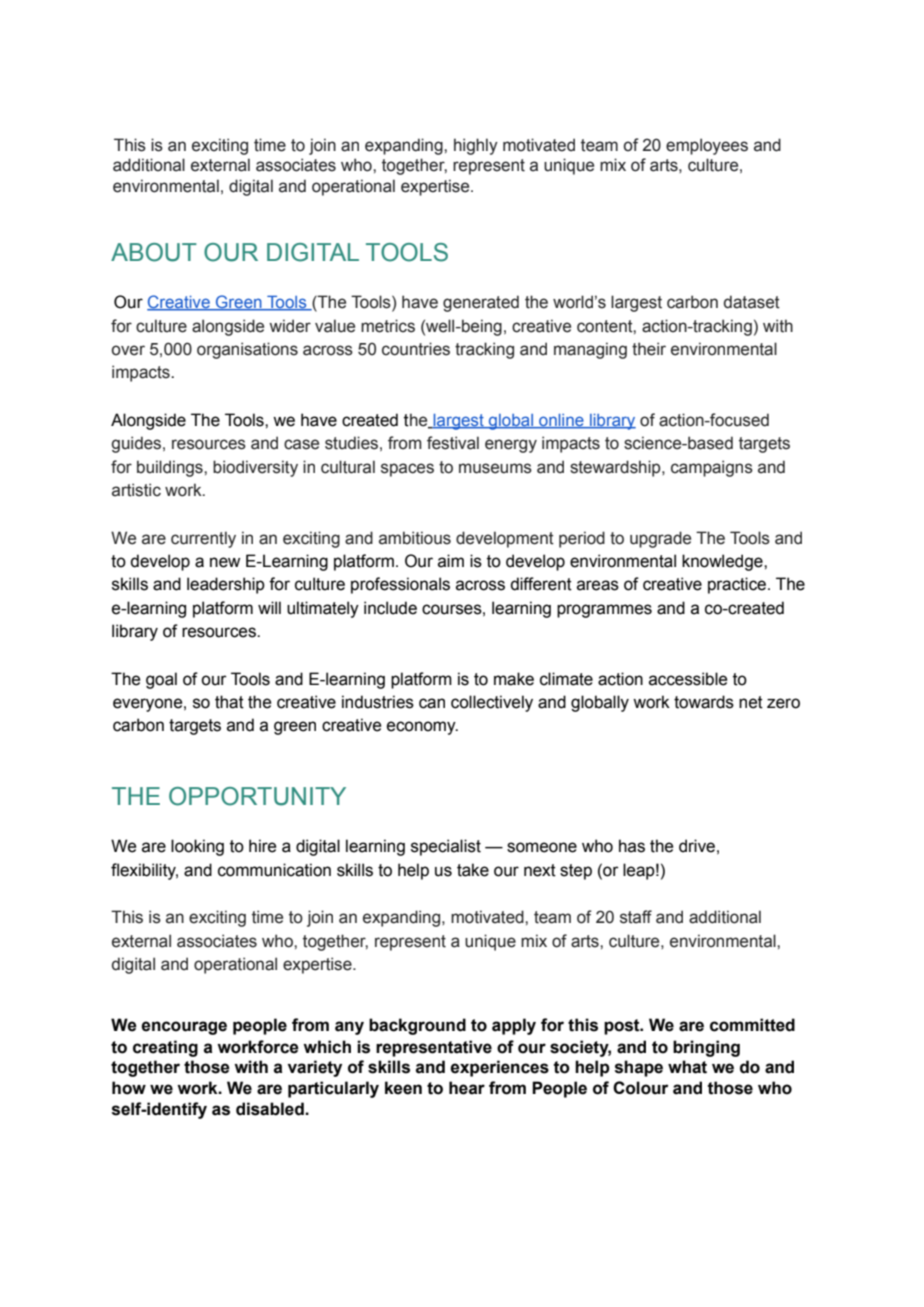 The width and height of the document is (924, 1307). Describe the element at coordinates (697, 846) in the document. I see `drive` at that location.
